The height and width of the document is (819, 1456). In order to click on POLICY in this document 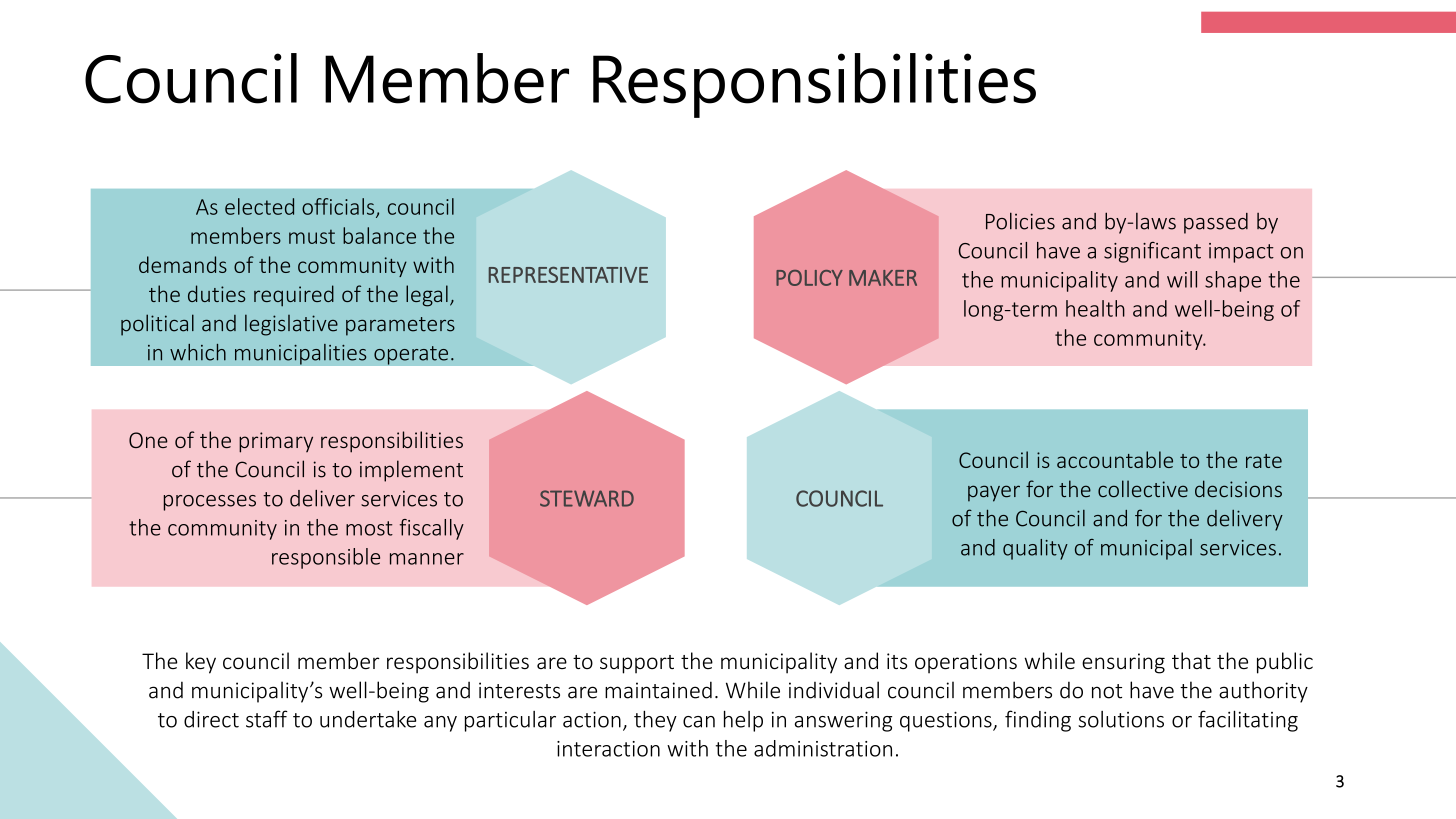, I will do `click(809, 278)`.
